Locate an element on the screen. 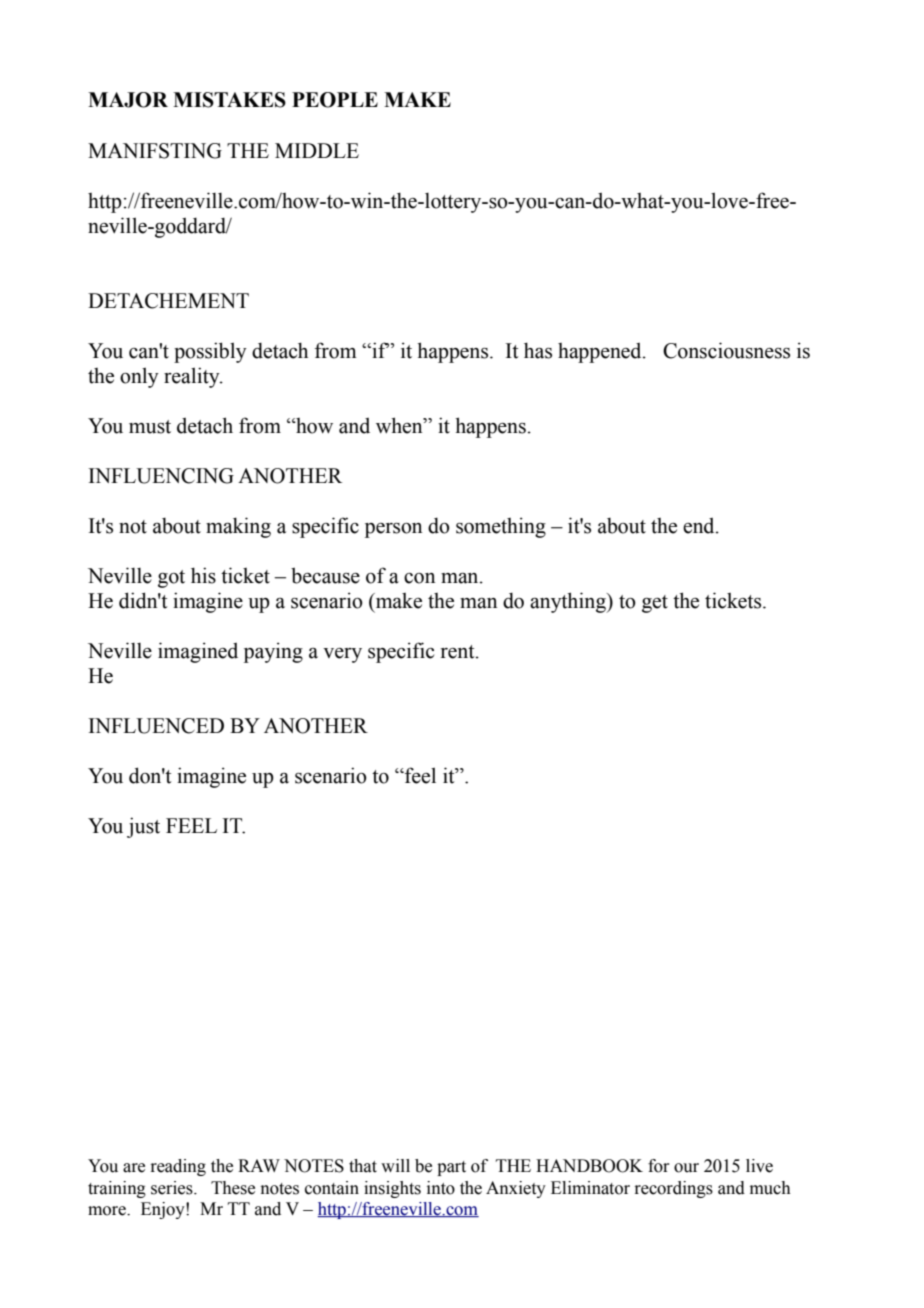  very is located at coordinates (342, 655).
